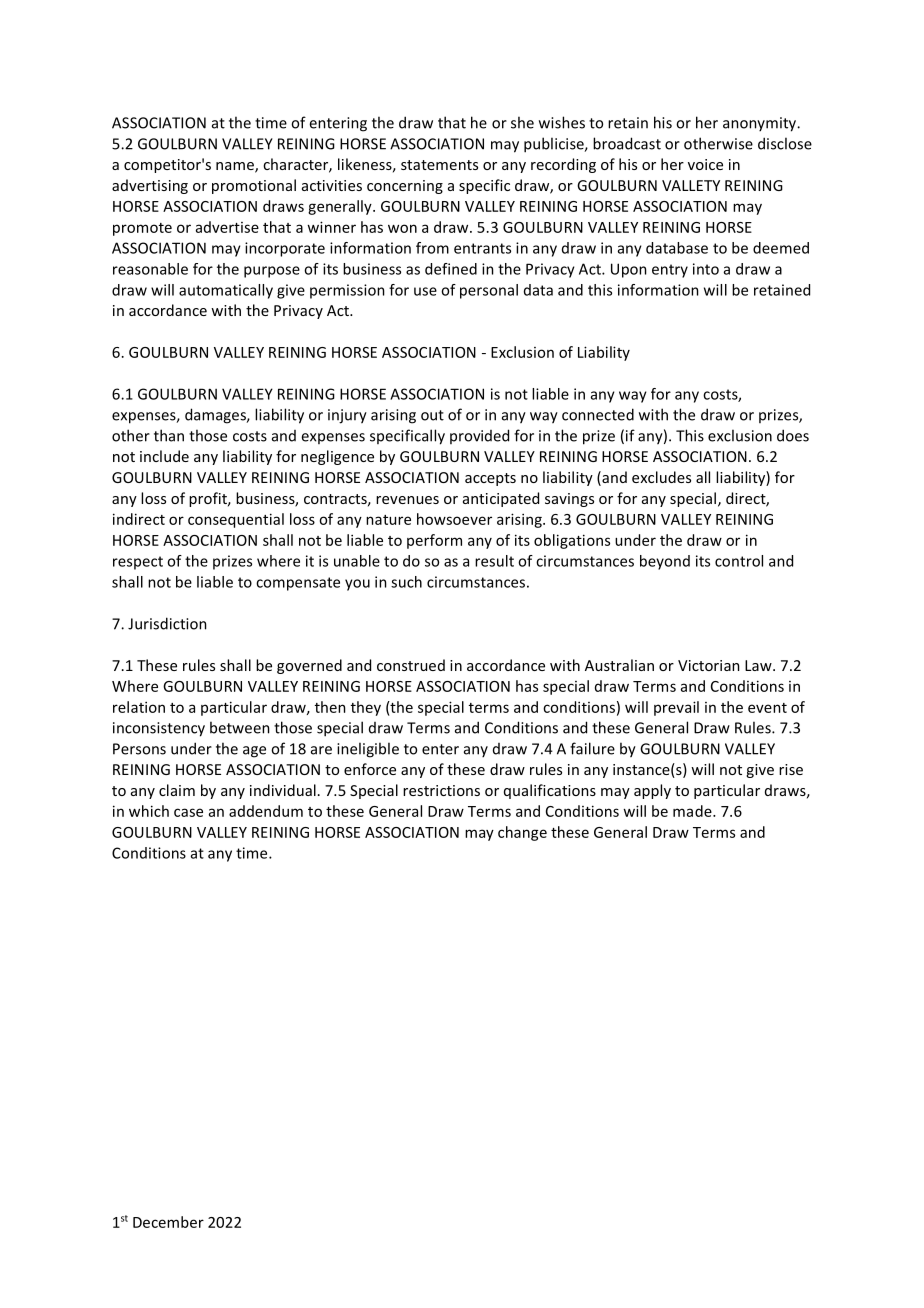 Image resolution: width=924 pixels, height=1308 pixels. What do you see at coordinates (522, 833) in the image?
I see `change` at bounding box center [522, 833].
